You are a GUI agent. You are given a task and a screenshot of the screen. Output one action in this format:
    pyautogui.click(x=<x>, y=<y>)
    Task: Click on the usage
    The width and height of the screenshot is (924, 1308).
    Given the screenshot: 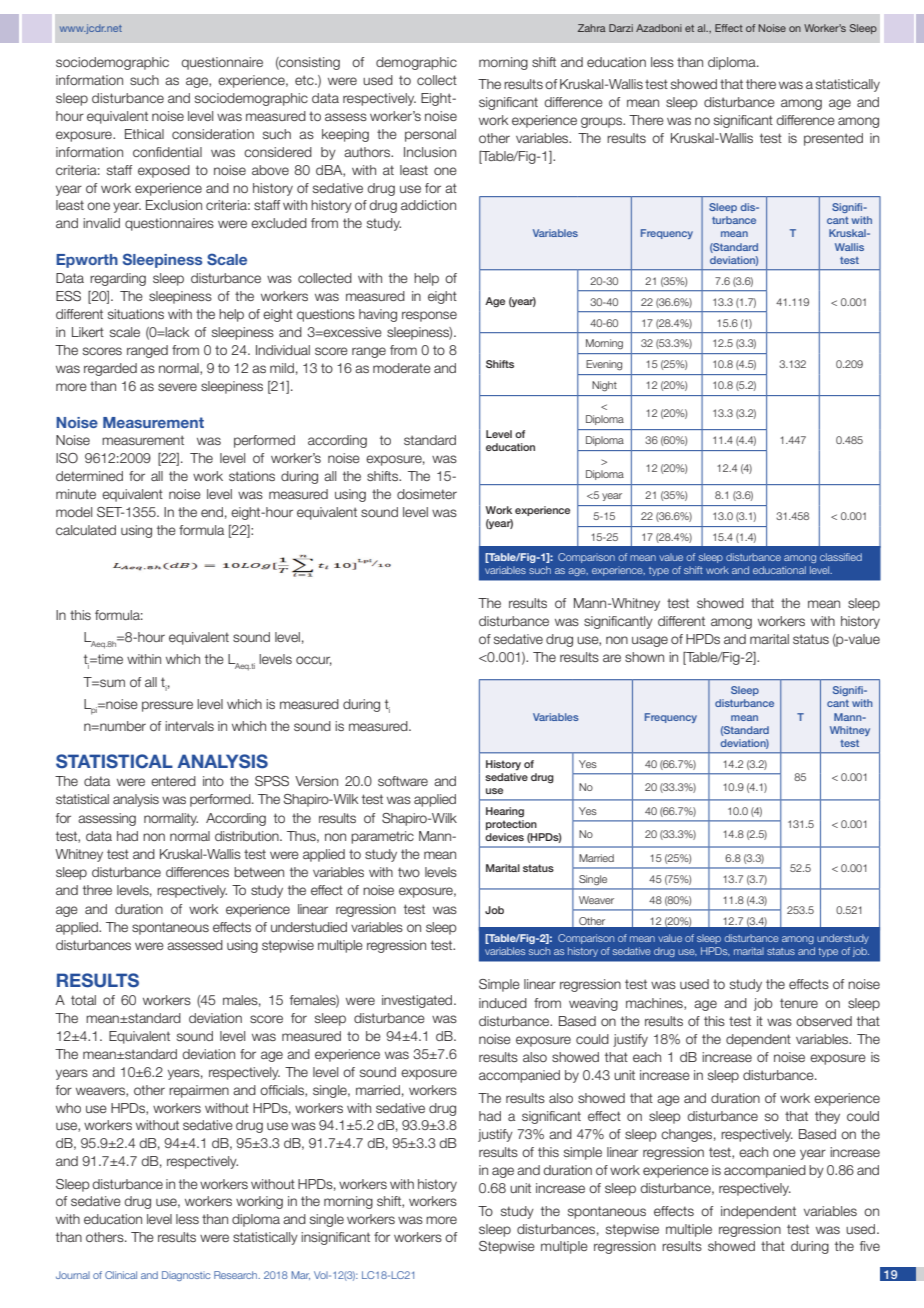 What is the action you would take?
    pyautogui.click(x=650, y=641)
